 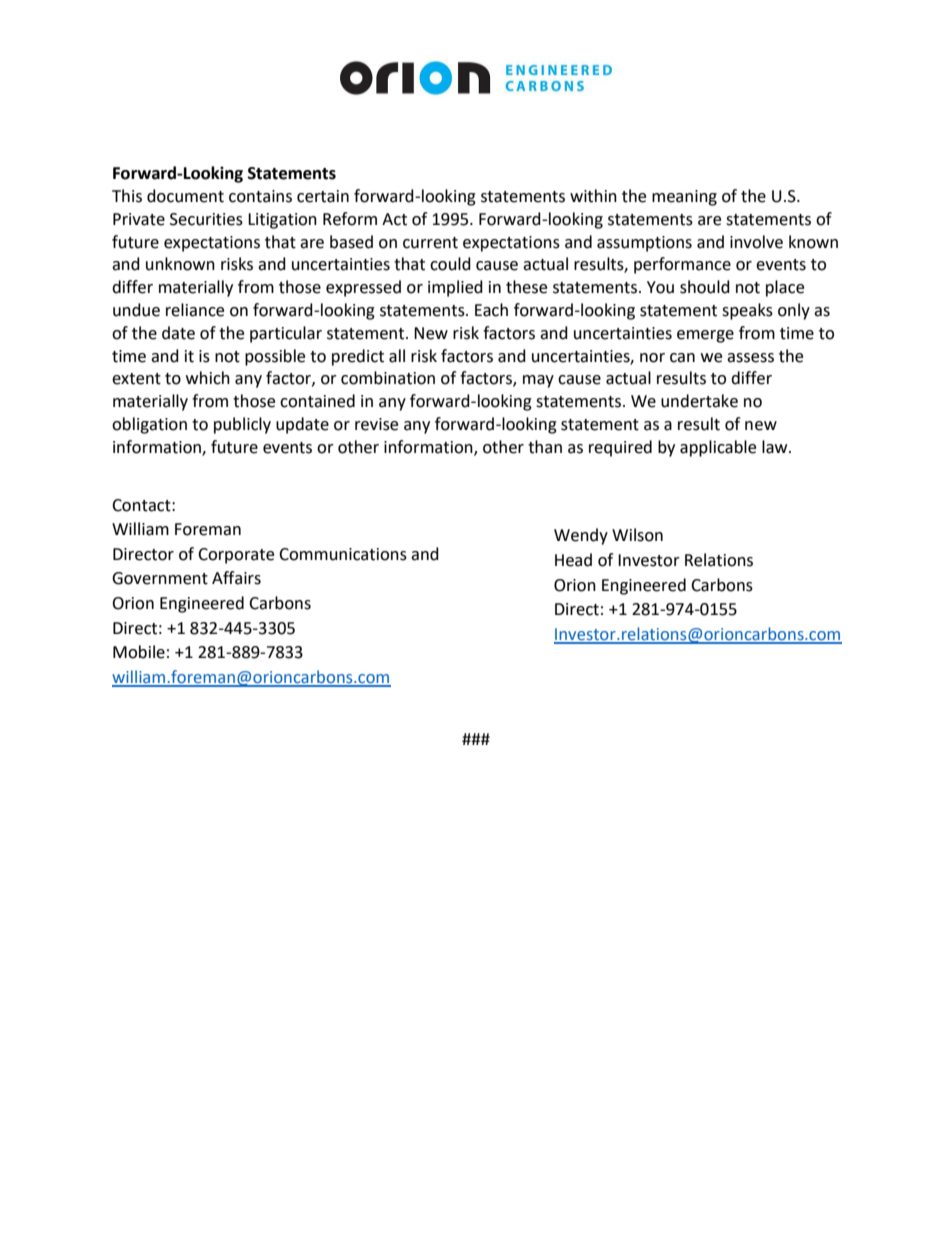 I want to click on reliance, so click(x=195, y=310).
